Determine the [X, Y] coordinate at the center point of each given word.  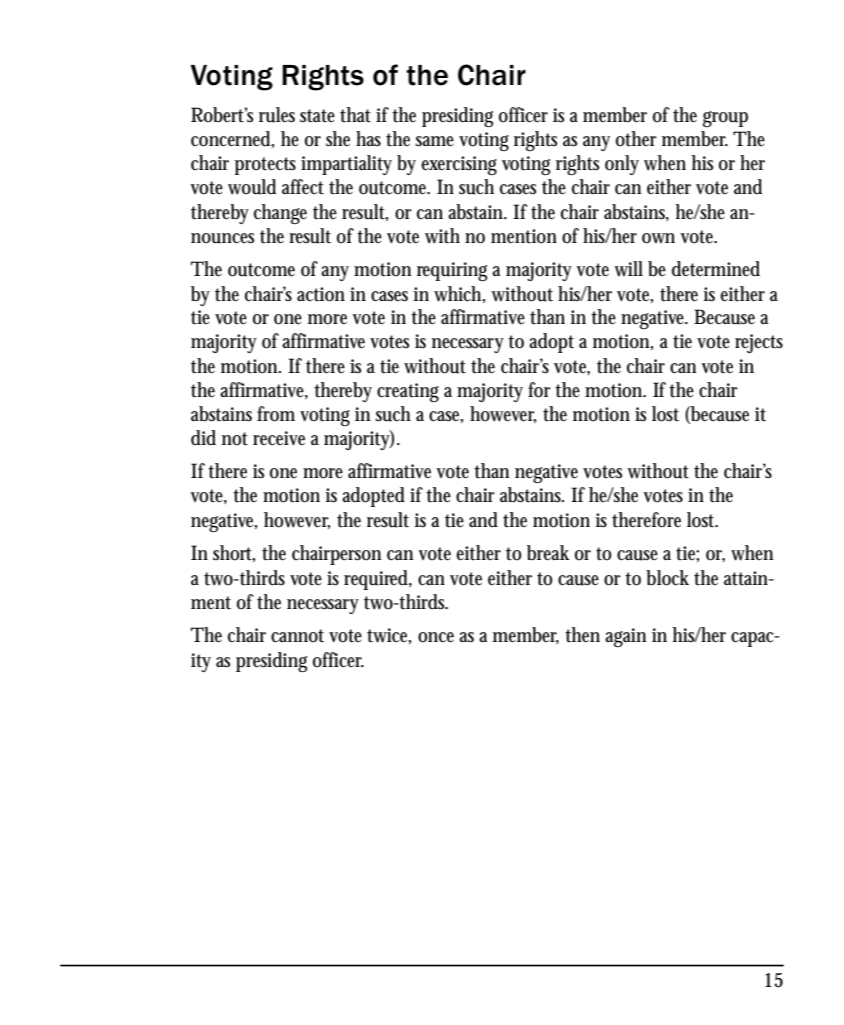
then [582, 635]
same [435, 141]
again [625, 637]
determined [716, 269]
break [548, 553]
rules [277, 115]
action [321, 294]
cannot [297, 636]
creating [408, 392]
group [725, 119]
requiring [452, 271]
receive [279, 438]
